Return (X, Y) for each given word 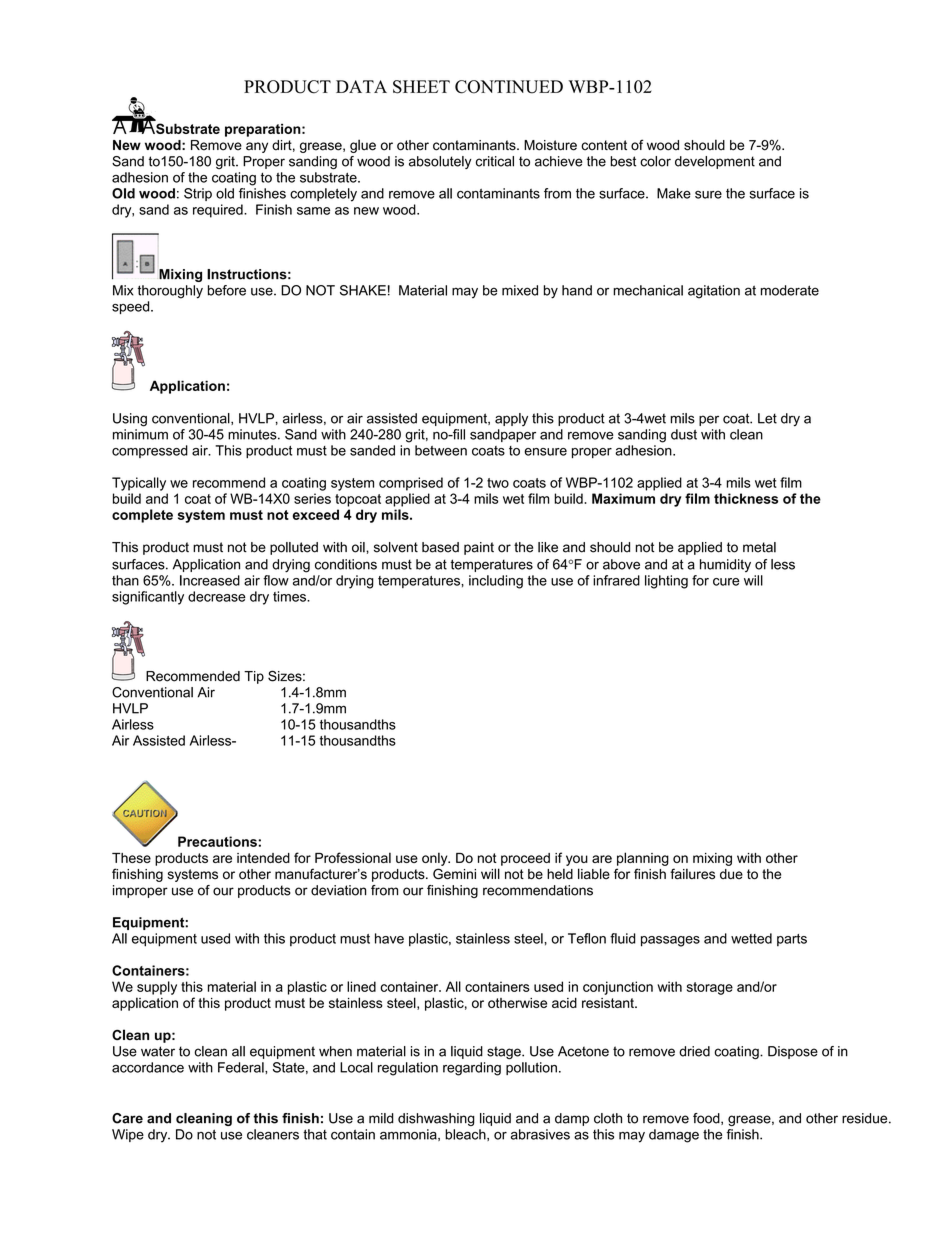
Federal (242, 1067)
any (257, 147)
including (496, 582)
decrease (217, 596)
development (715, 162)
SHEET (421, 87)
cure (726, 582)
